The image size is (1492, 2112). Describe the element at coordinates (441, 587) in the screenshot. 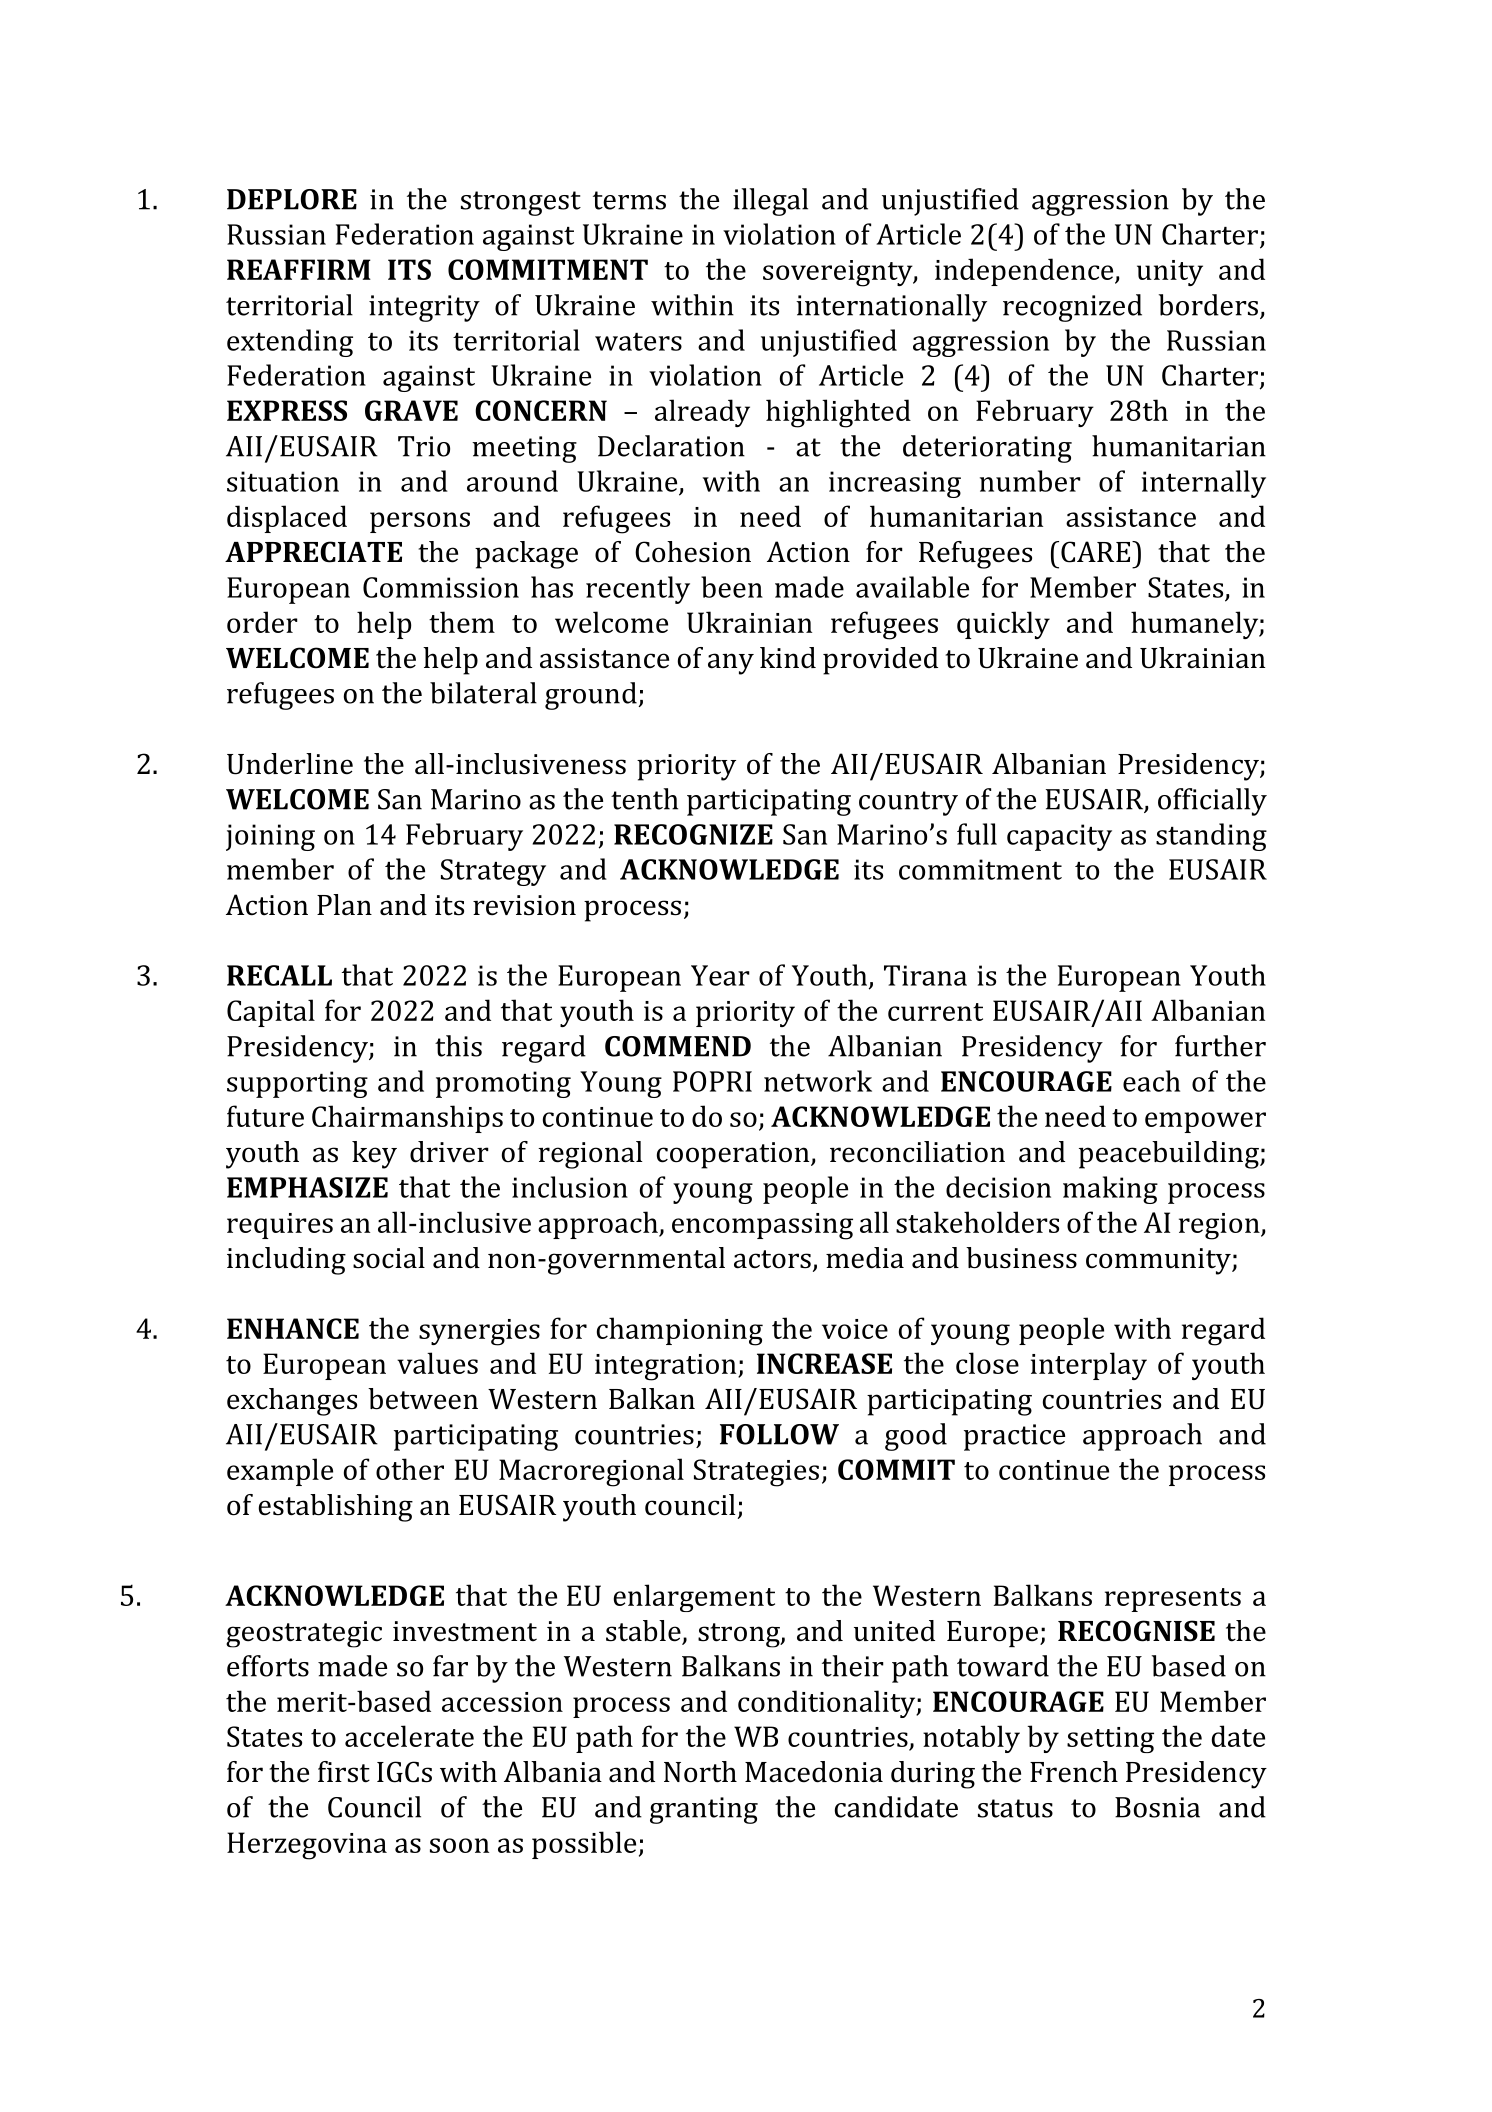

I see `Commission` at that location.
